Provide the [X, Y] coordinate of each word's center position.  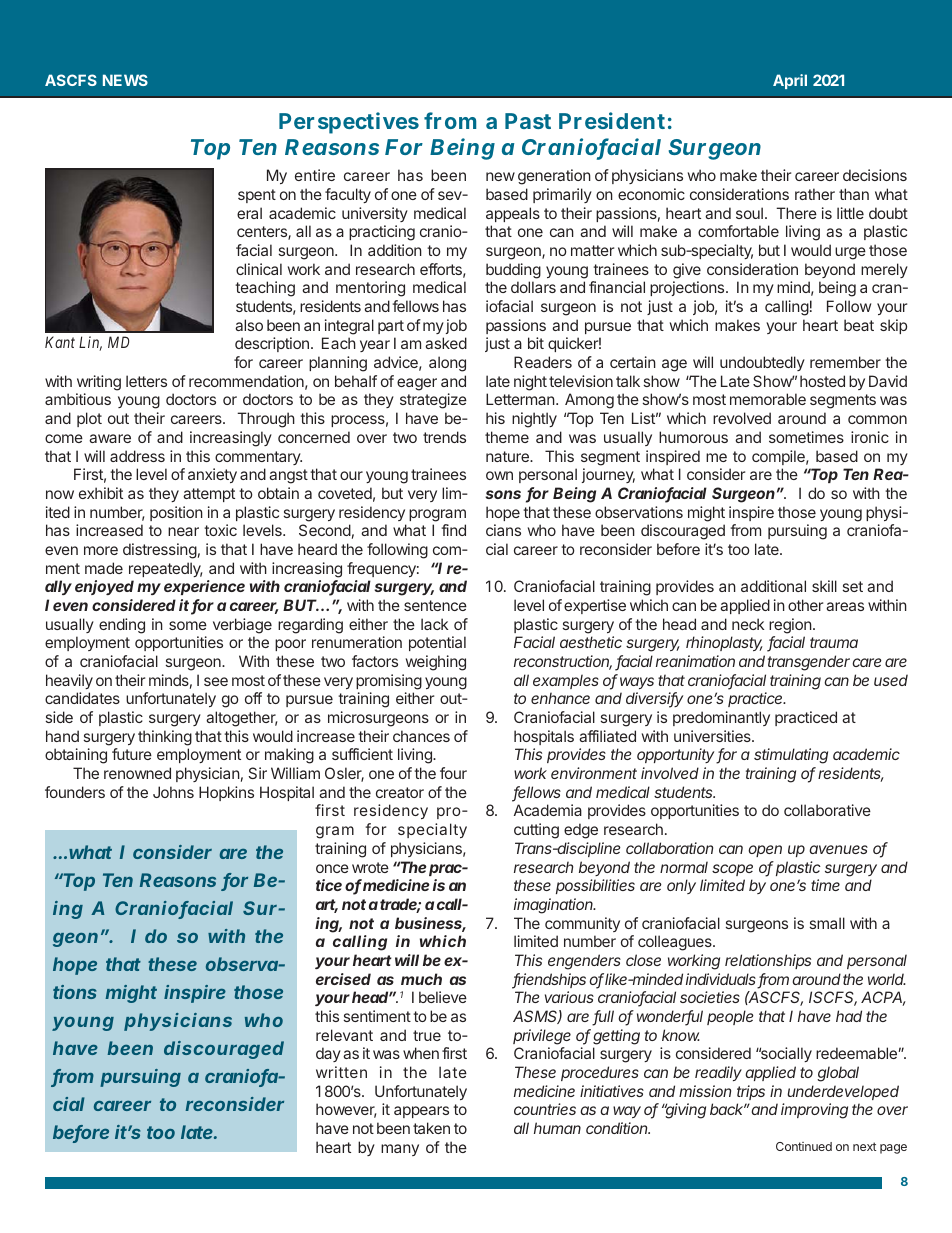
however [346, 1110]
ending [122, 626]
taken [431, 1128]
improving [814, 1111]
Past [528, 121]
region [790, 626]
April [790, 81]
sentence [435, 605]
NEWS [125, 80]
